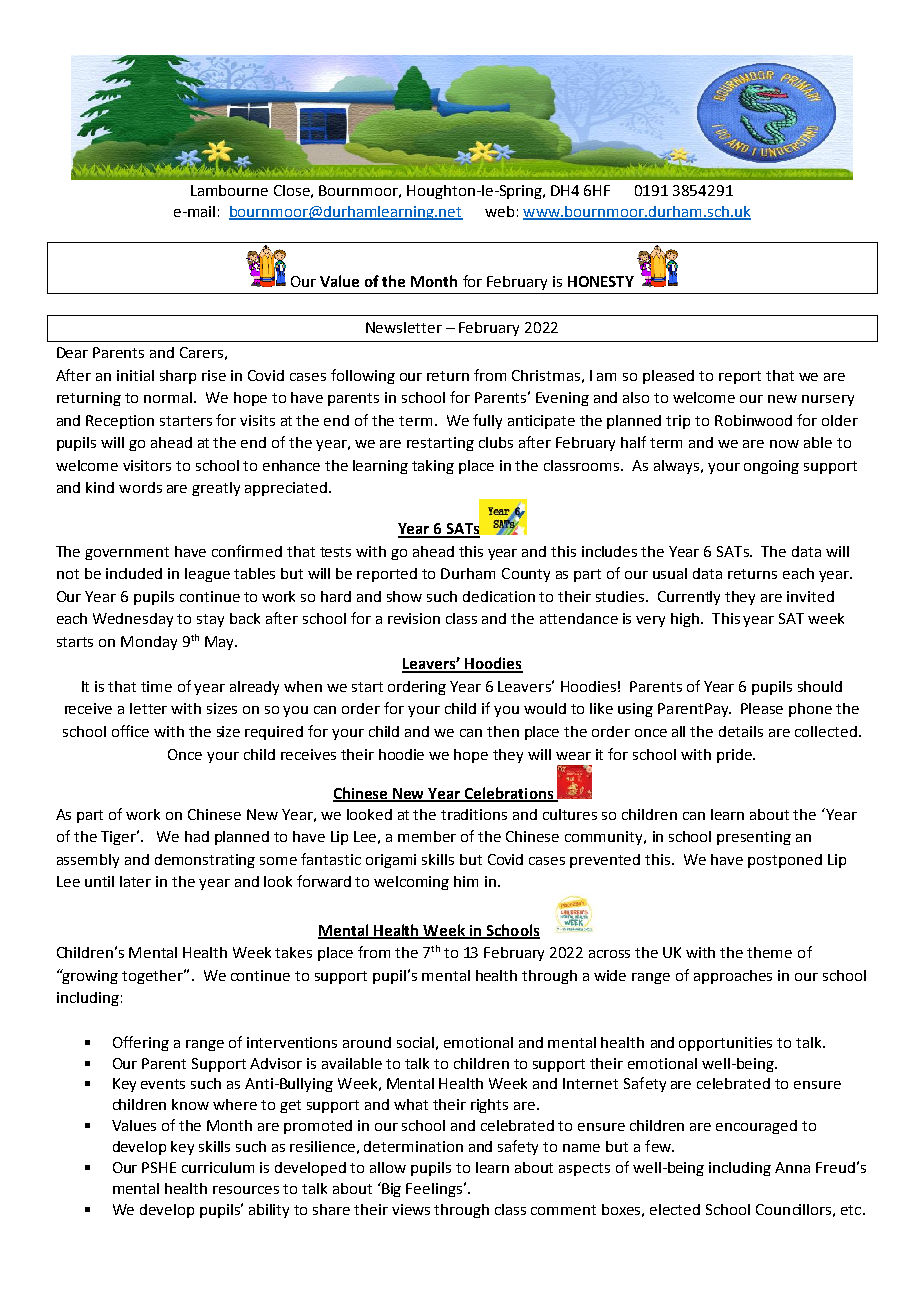  What do you see at coordinates (159, 1167) in the image?
I see `PSHE` at bounding box center [159, 1167].
